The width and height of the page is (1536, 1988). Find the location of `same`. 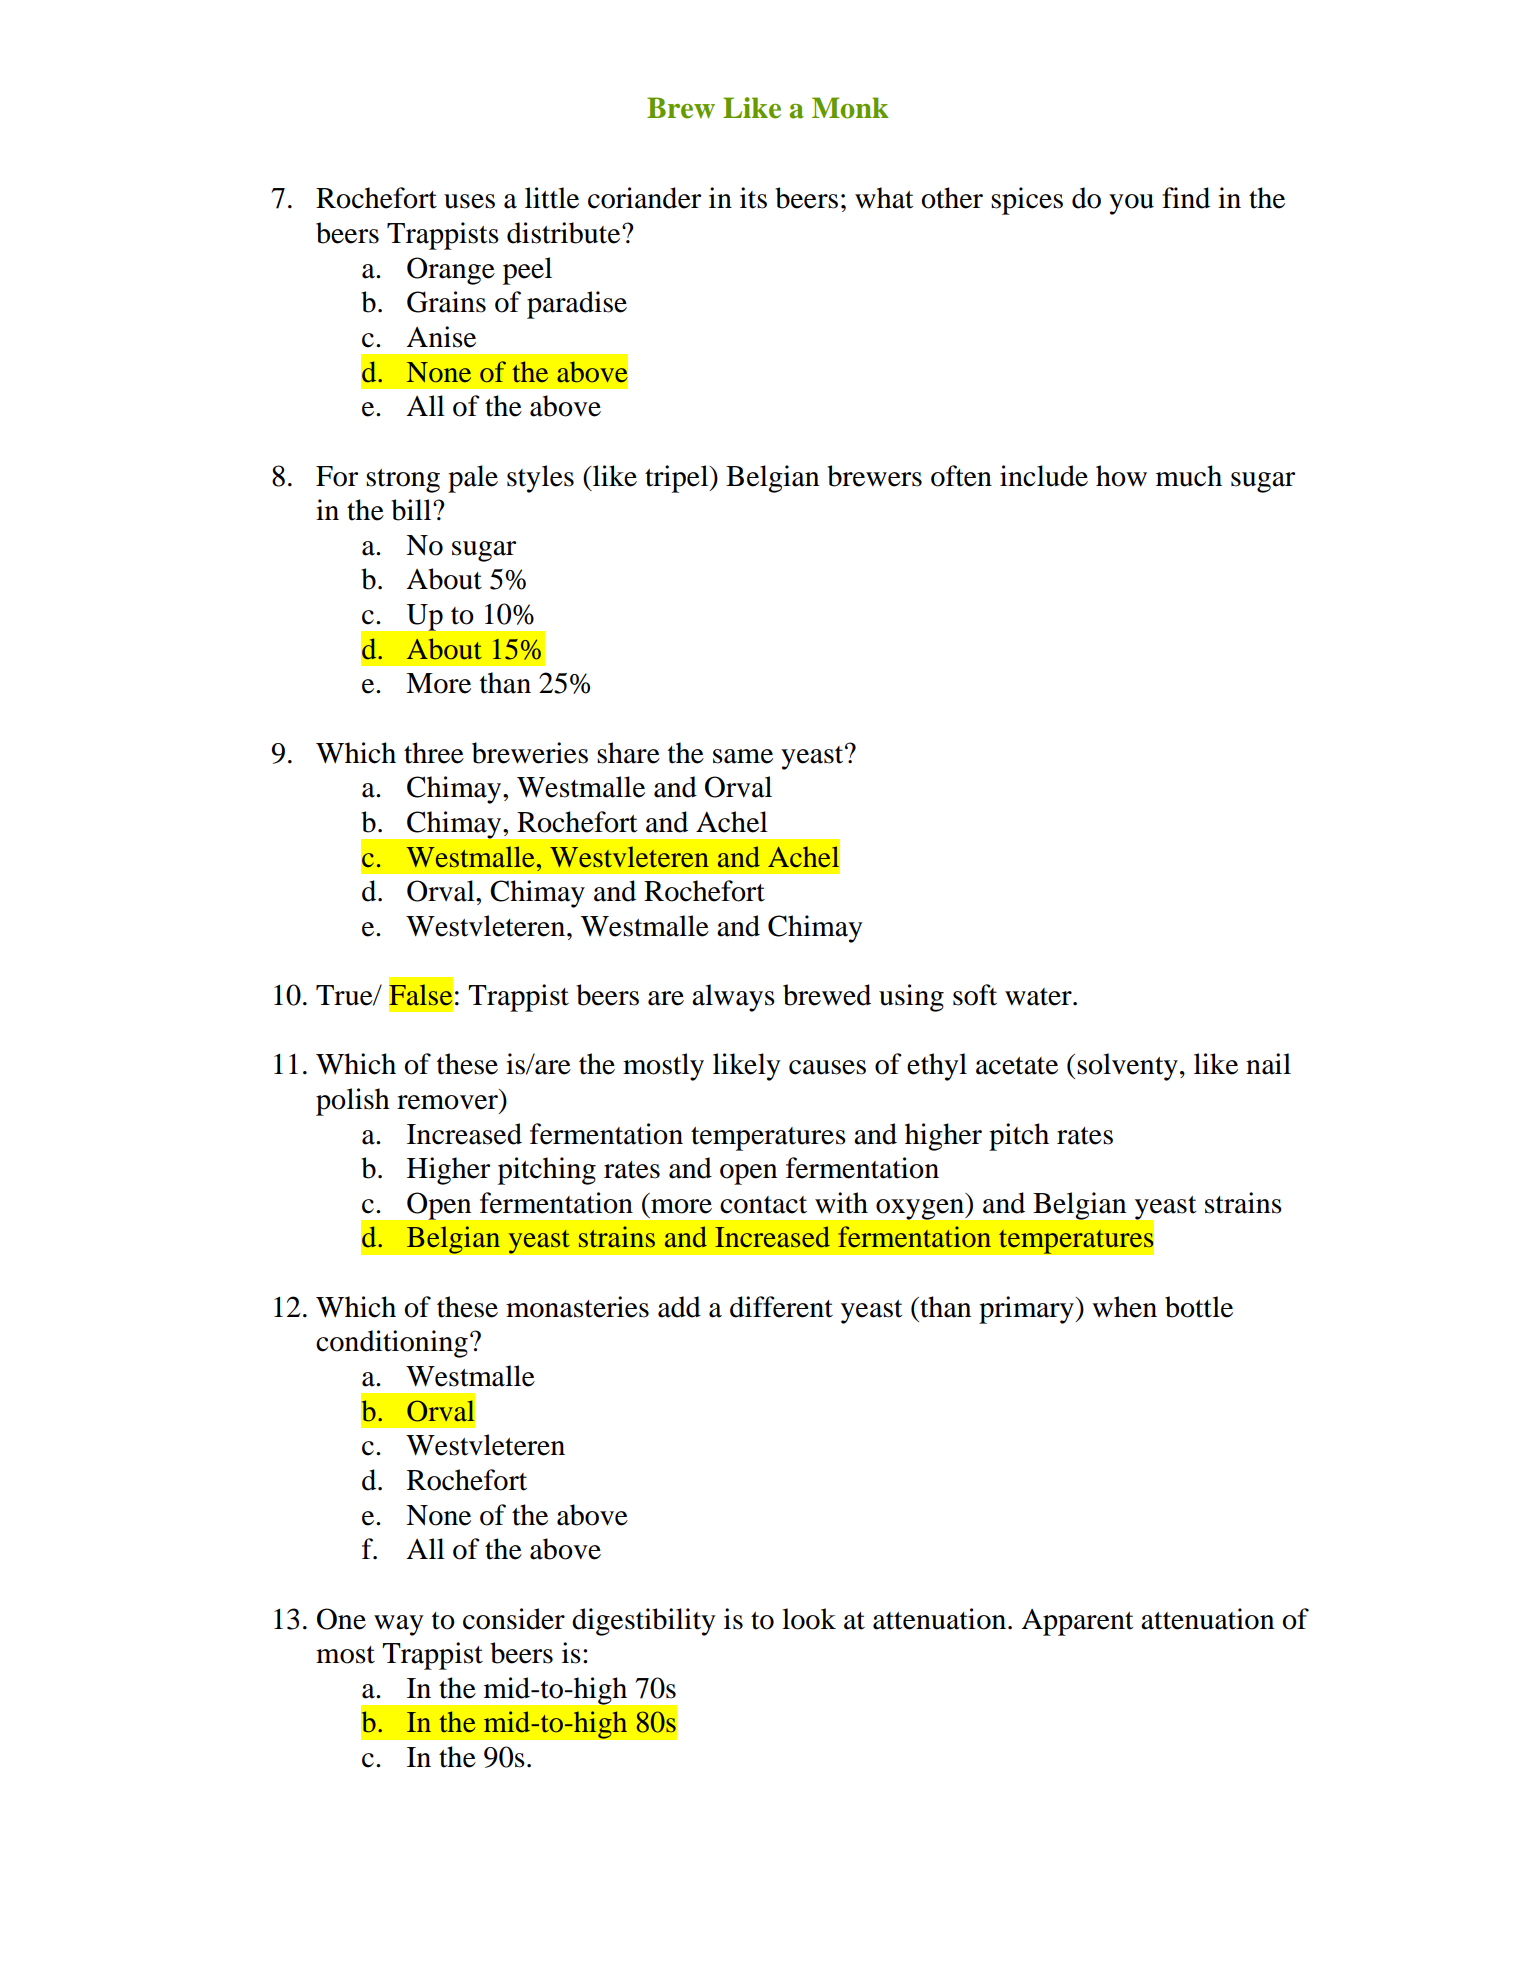

same is located at coordinates (743, 756).
